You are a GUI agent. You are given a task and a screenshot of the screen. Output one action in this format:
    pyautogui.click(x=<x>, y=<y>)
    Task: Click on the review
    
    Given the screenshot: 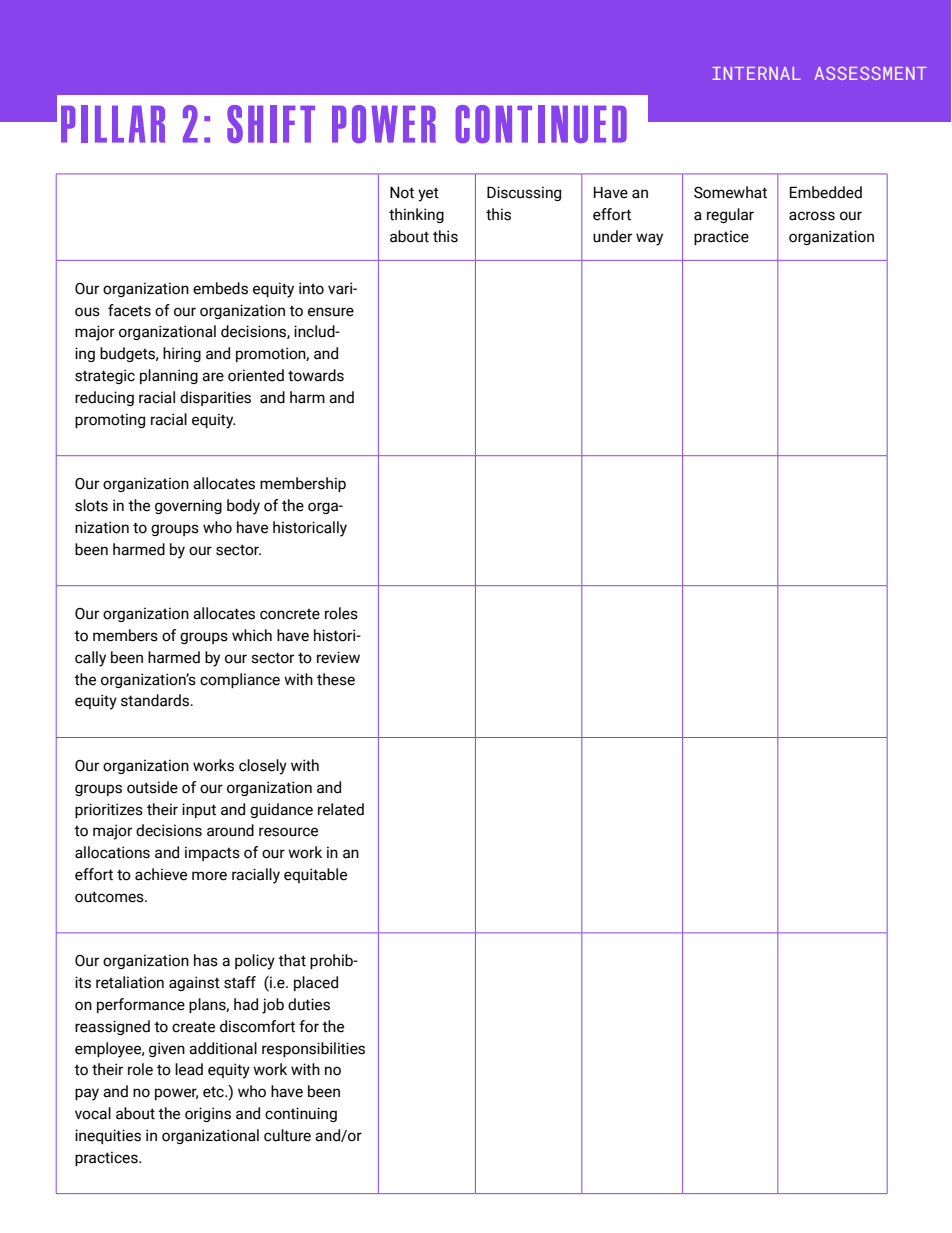 What is the action you would take?
    pyautogui.click(x=338, y=657)
